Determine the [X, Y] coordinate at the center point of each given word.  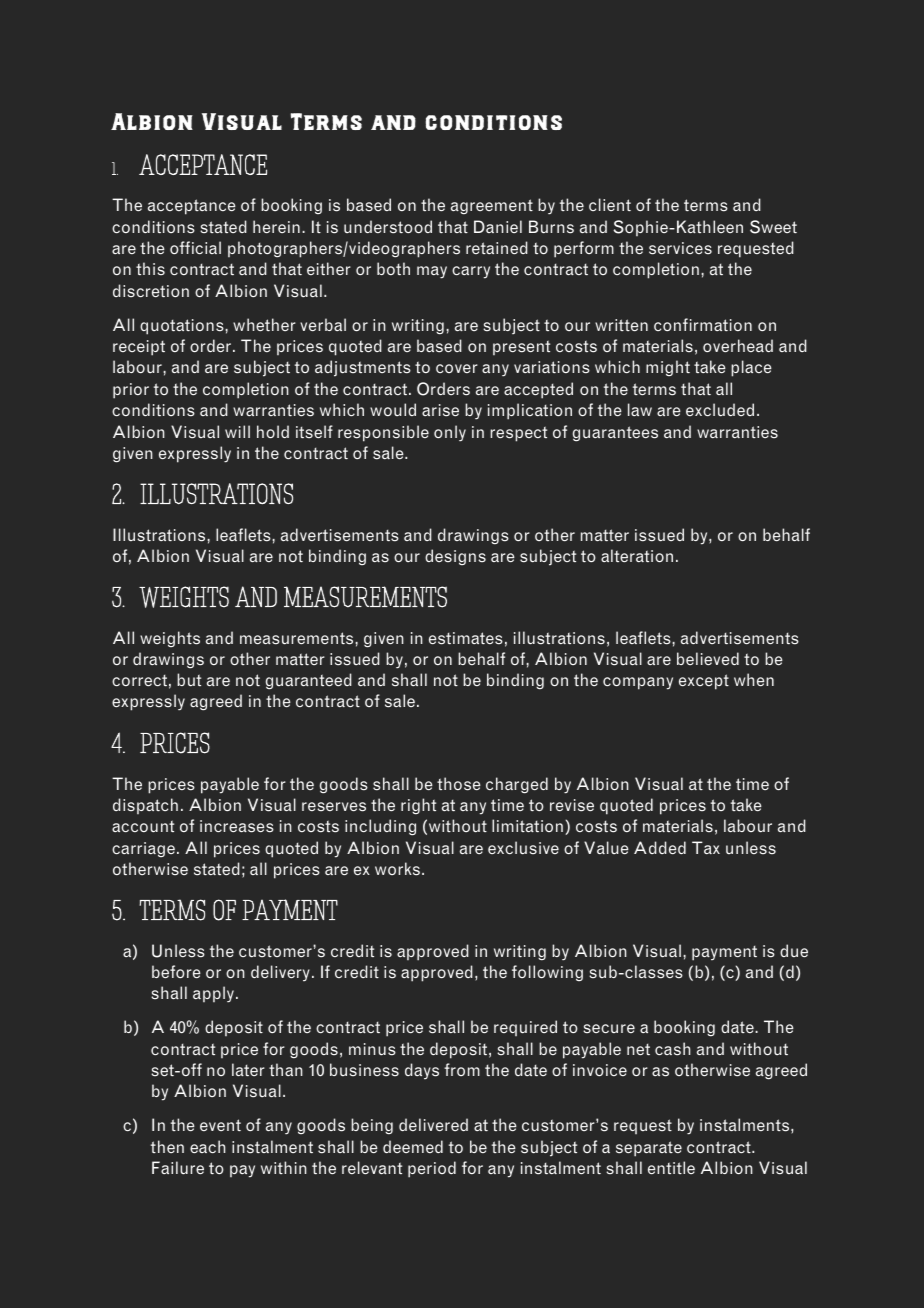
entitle [671, 1167]
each [207, 1146]
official [195, 247]
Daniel [498, 226]
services [680, 248]
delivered [433, 1124]
